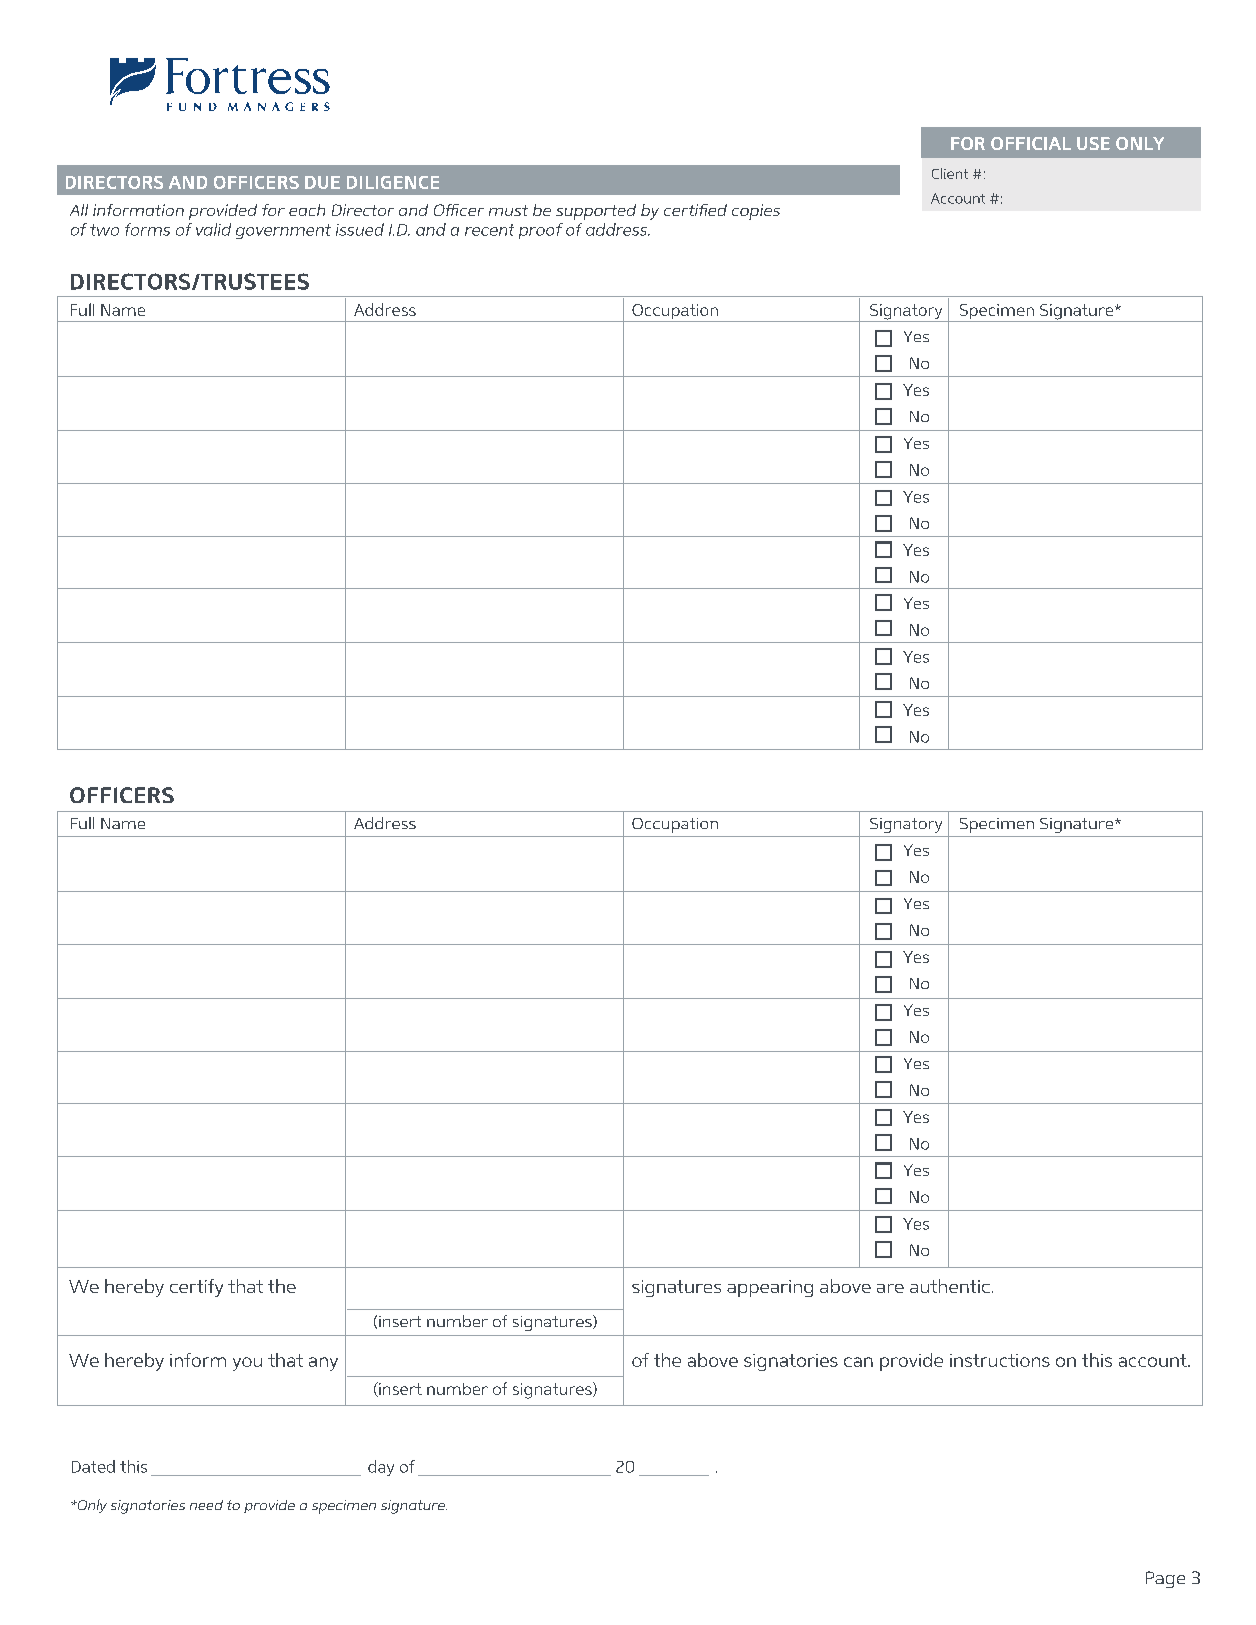  What do you see at coordinates (1165, 1579) in the screenshot?
I see `Page` at bounding box center [1165, 1579].
